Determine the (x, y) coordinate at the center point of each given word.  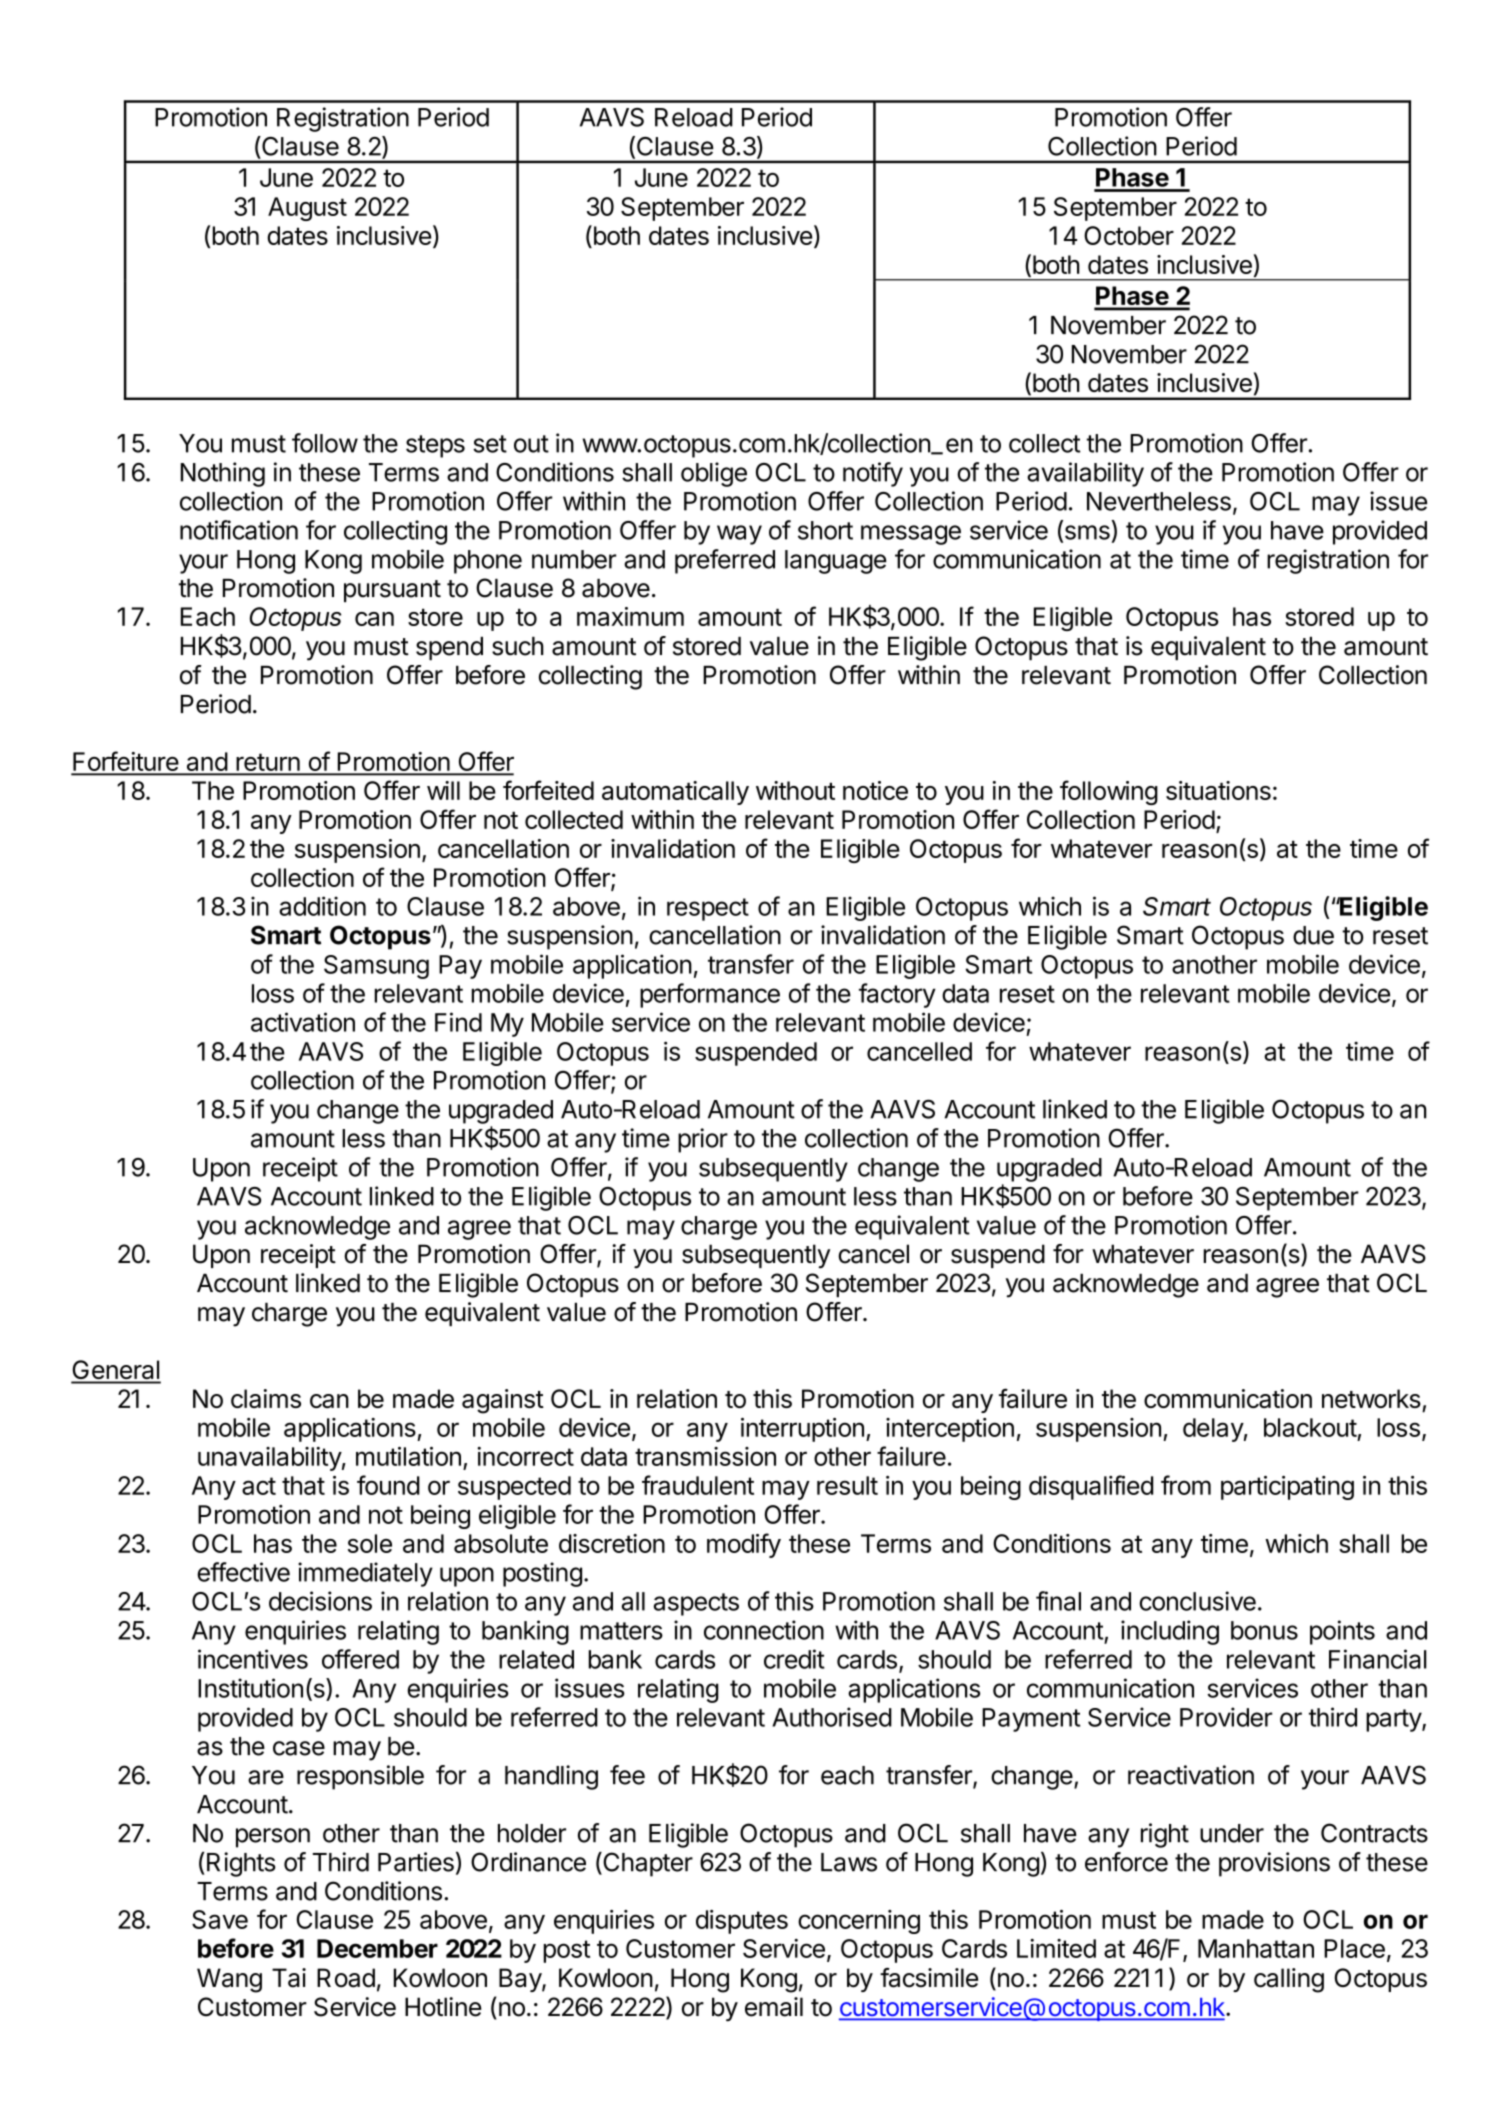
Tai (289, 1978)
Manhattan (1256, 1948)
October (1129, 235)
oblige (714, 474)
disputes (742, 1922)
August (307, 209)
